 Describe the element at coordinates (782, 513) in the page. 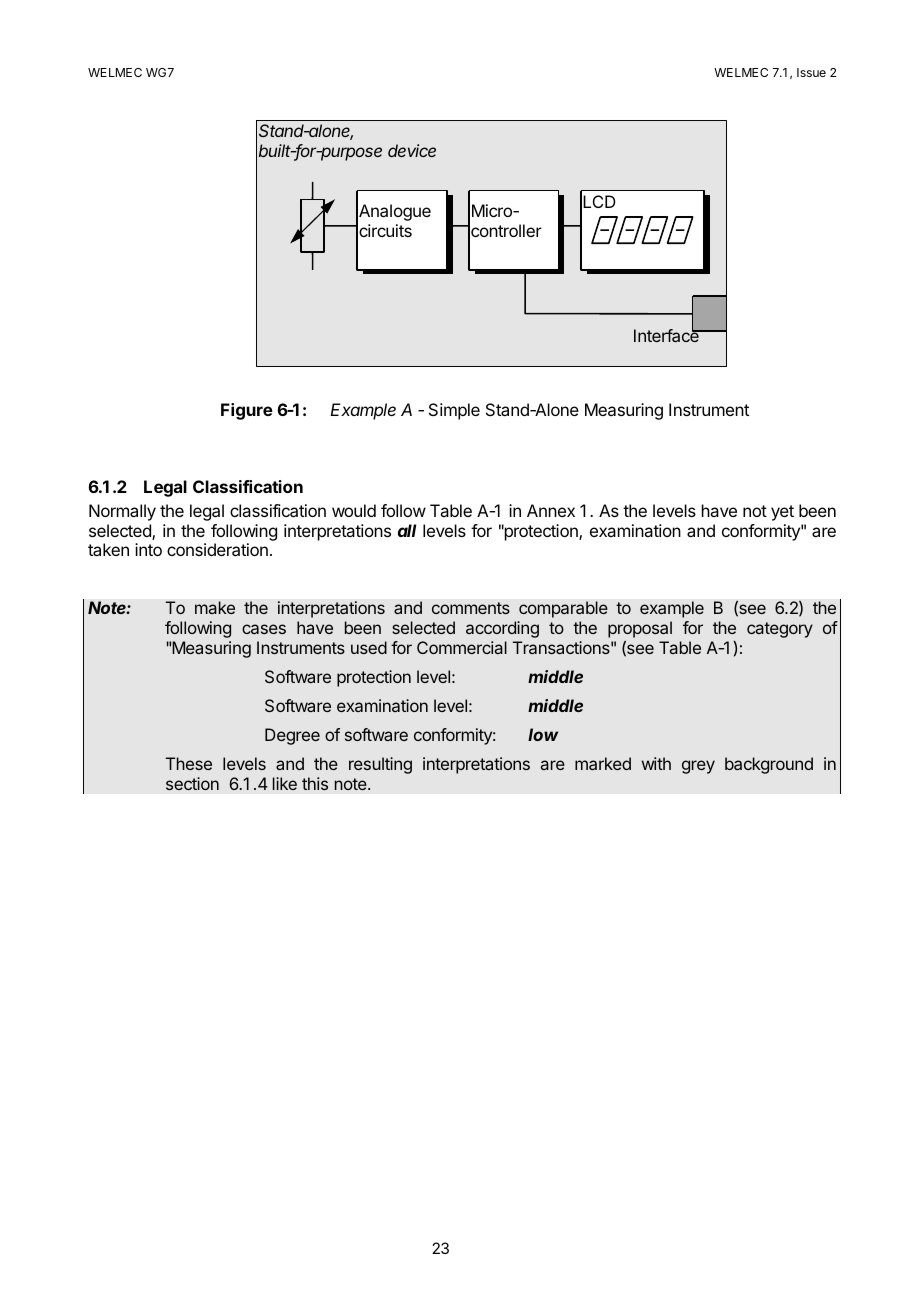

I see `yet` at that location.
